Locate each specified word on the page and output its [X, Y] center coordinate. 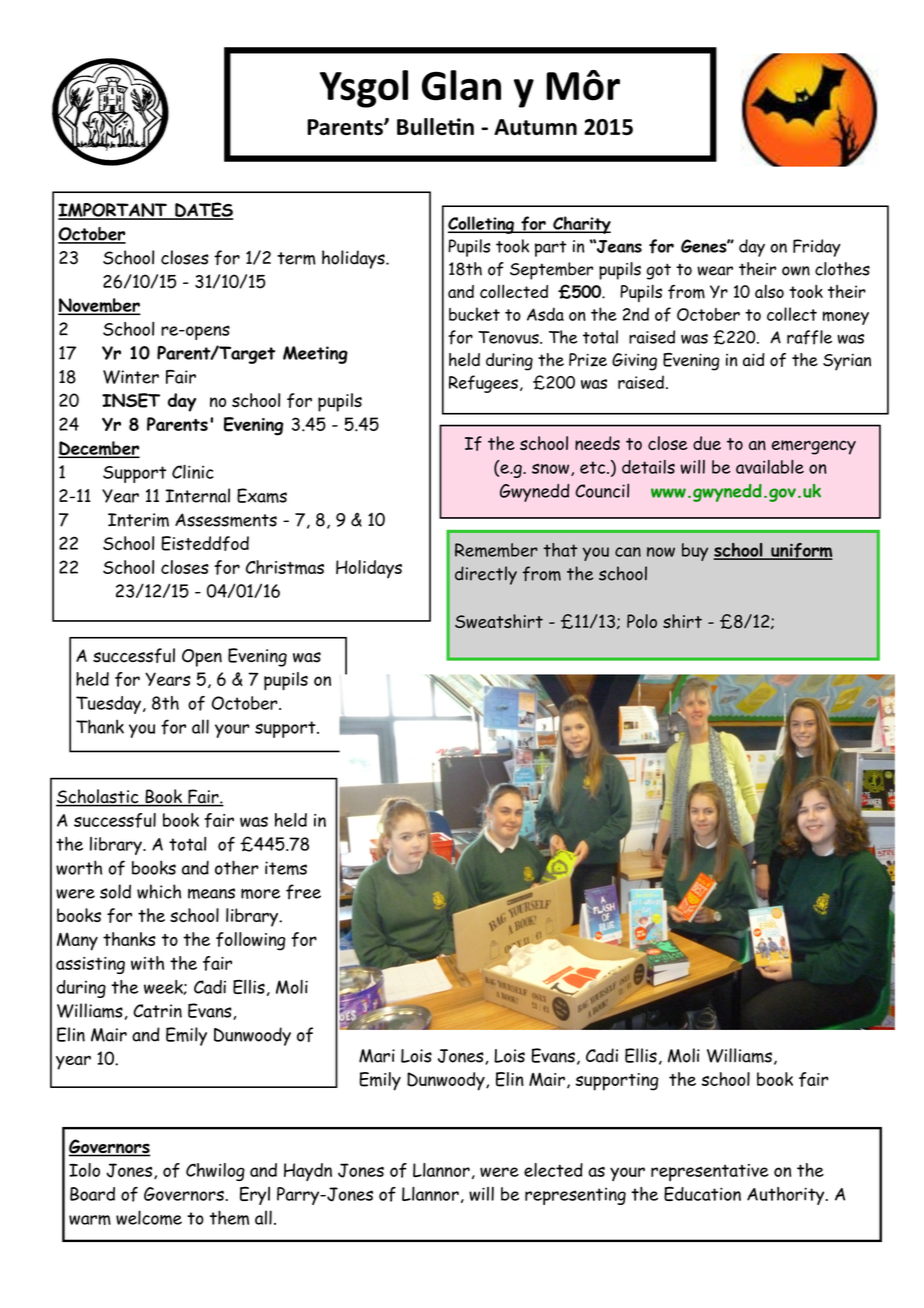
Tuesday [108, 705]
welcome [149, 1217]
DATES [203, 210]
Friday [817, 248]
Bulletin [435, 126]
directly [486, 575]
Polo [642, 621]
